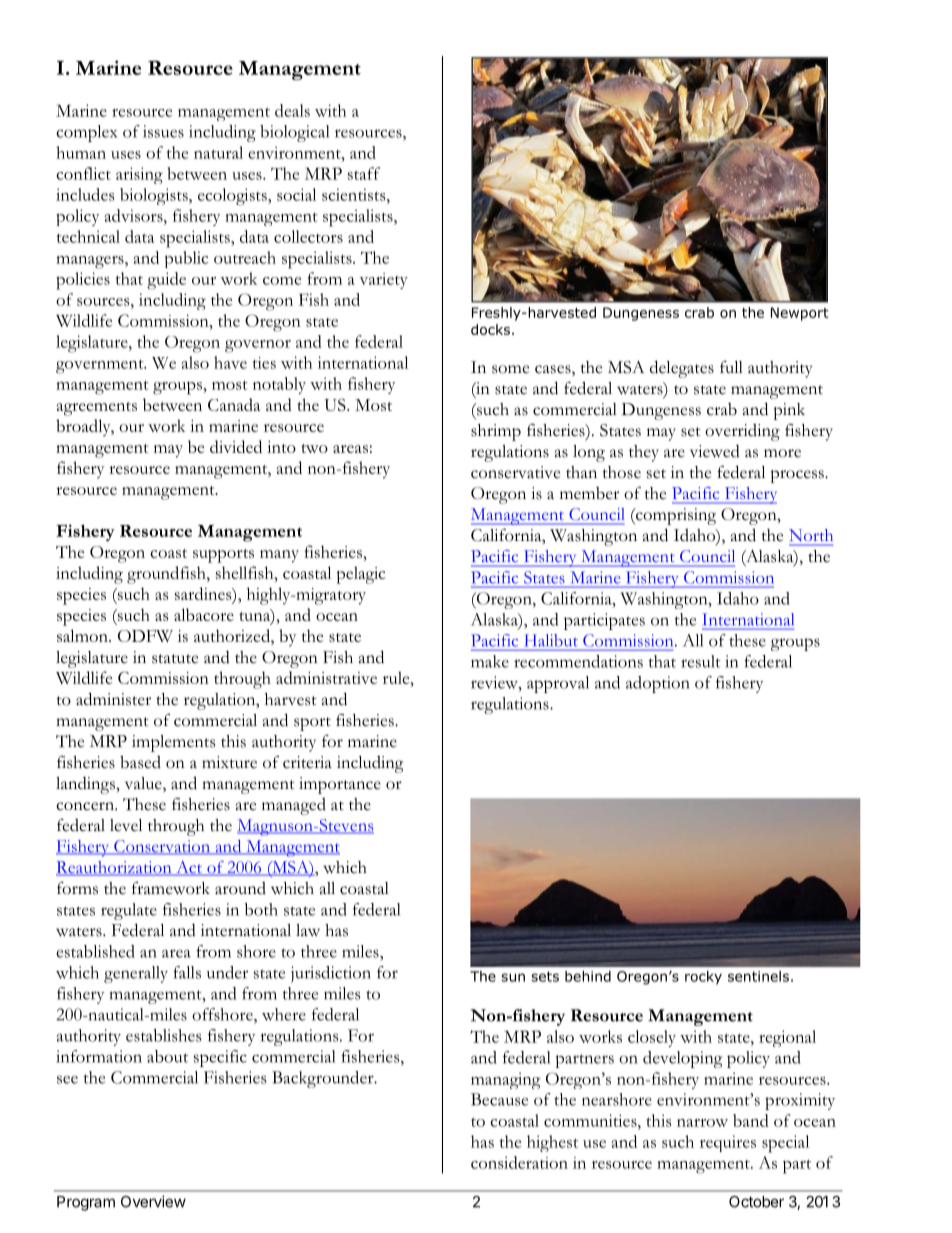 The width and height of the document is (952, 1233). What do you see at coordinates (163, 131) in the document?
I see `issues` at bounding box center [163, 131].
